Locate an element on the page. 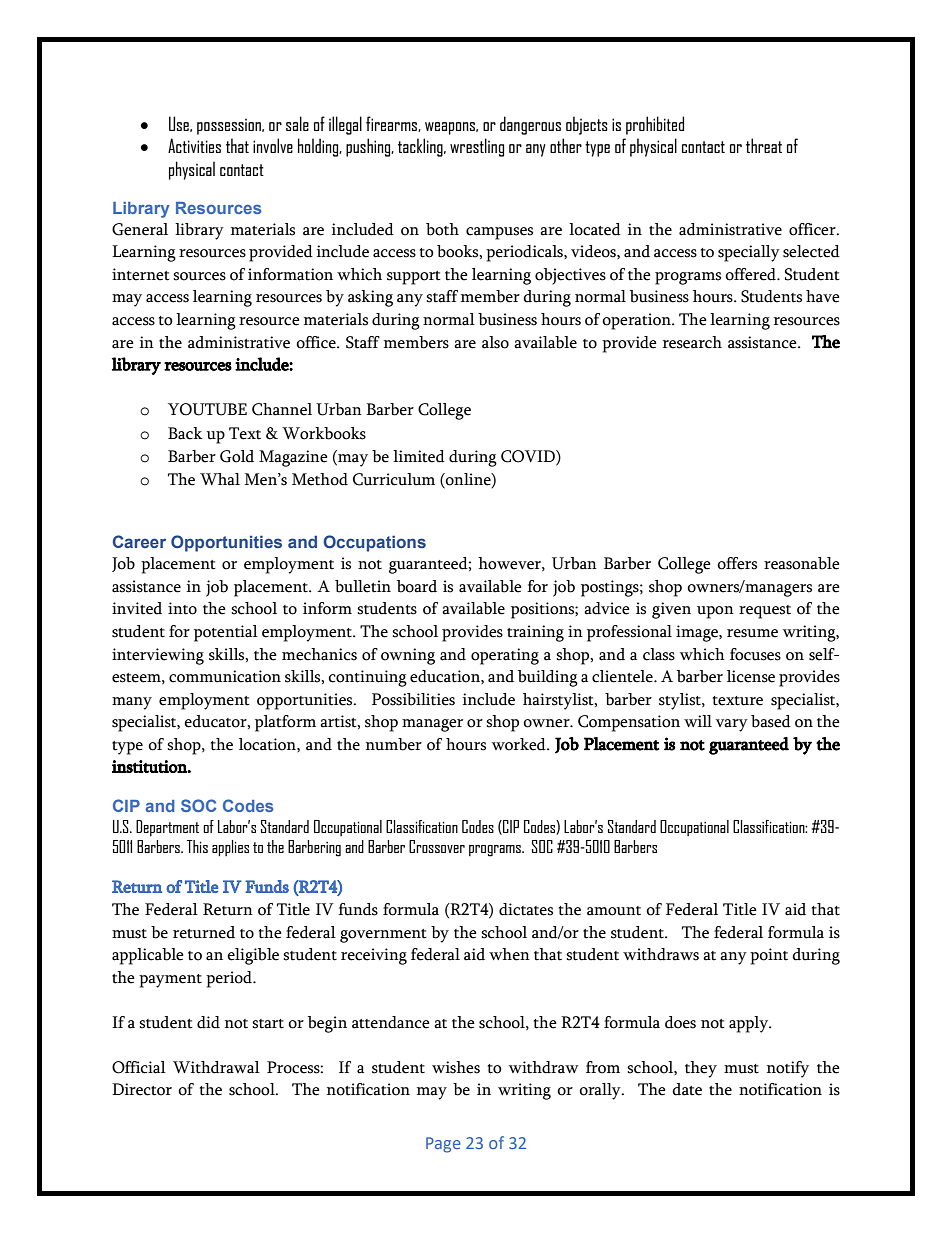  offers is located at coordinates (737, 563).
